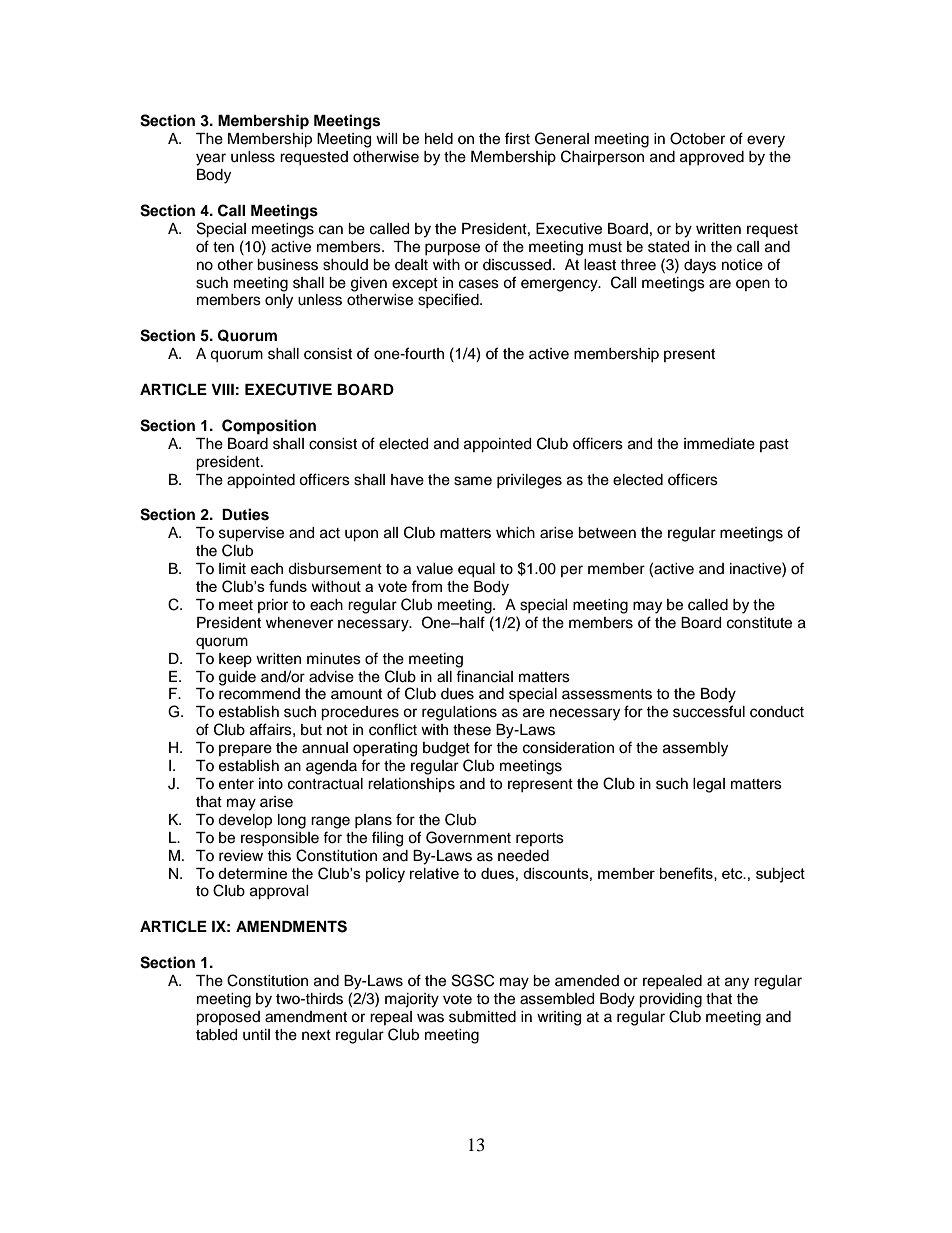 The image size is (952, 1233). Describe the element at coordinates (484, 676) in the screenshot. I see `financial` at that location.
